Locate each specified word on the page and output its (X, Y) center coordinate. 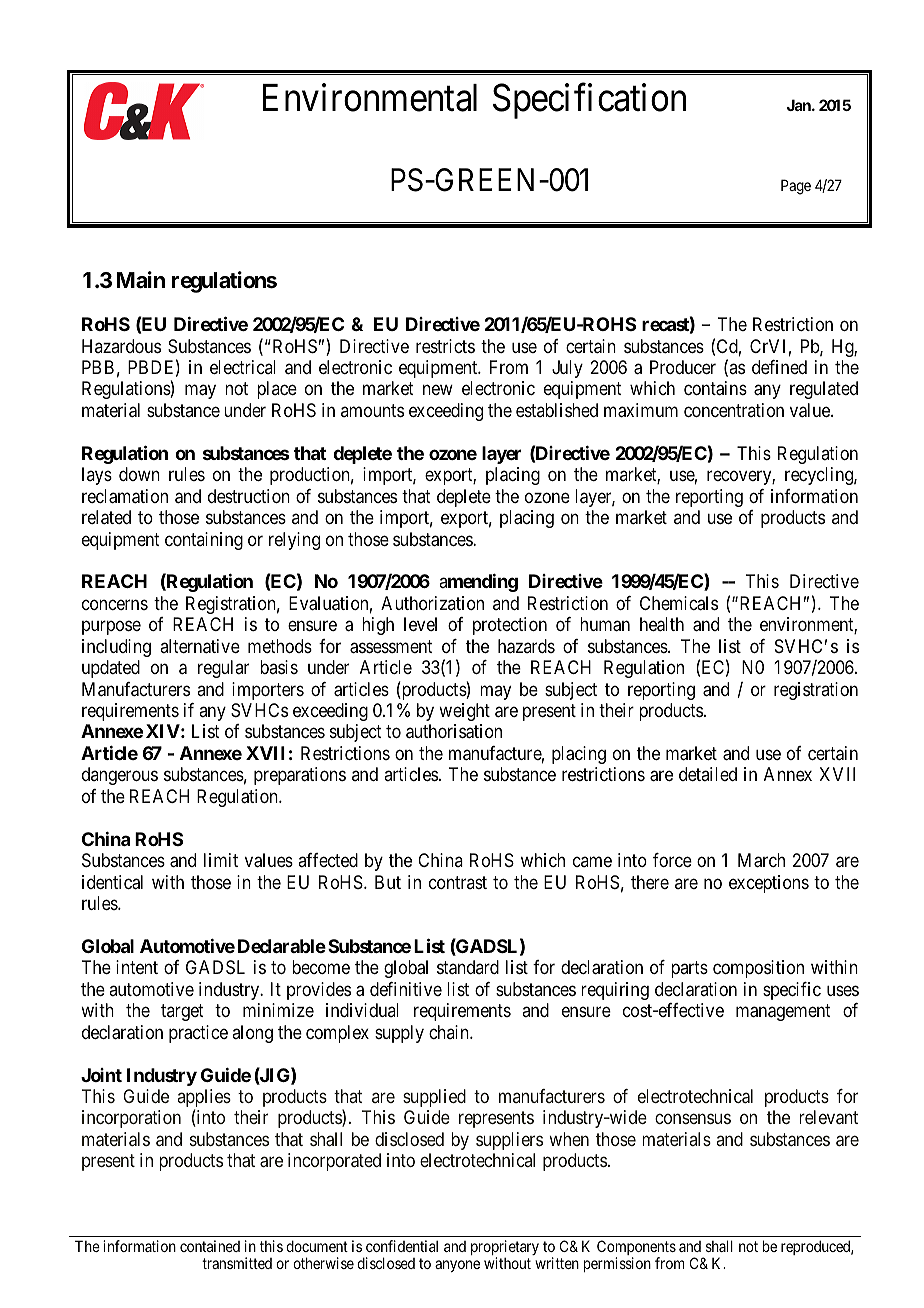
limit (221, 860)
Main (141, 280)
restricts (445, 346)
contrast (458, 882)
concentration (734, 410)
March (761, 860)
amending (478, 583)
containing (204, 541)
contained (210, 1246)
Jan (800, 105)
